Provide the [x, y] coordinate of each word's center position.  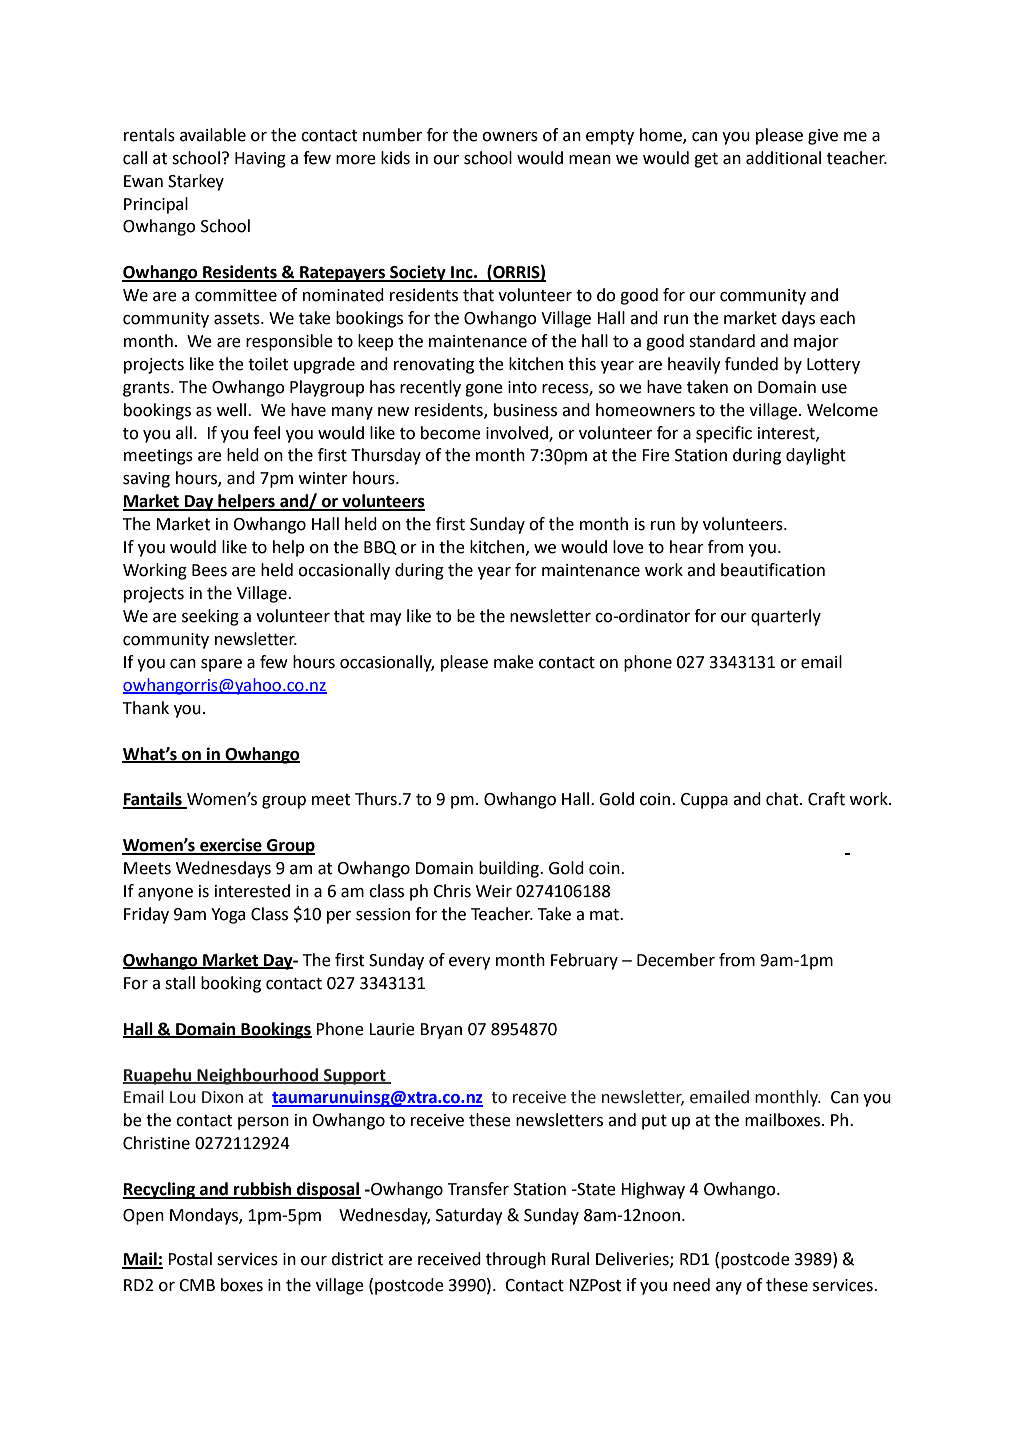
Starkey [196, 182]
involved [518, 433]
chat [783, 799]
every [470, 963]
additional [783, 158]
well [233, 410]
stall [180, 983]
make [514, 662]
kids [395, 158]
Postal [190, 1259]
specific [724, 434]
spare [221, 665]
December [676, 960]
